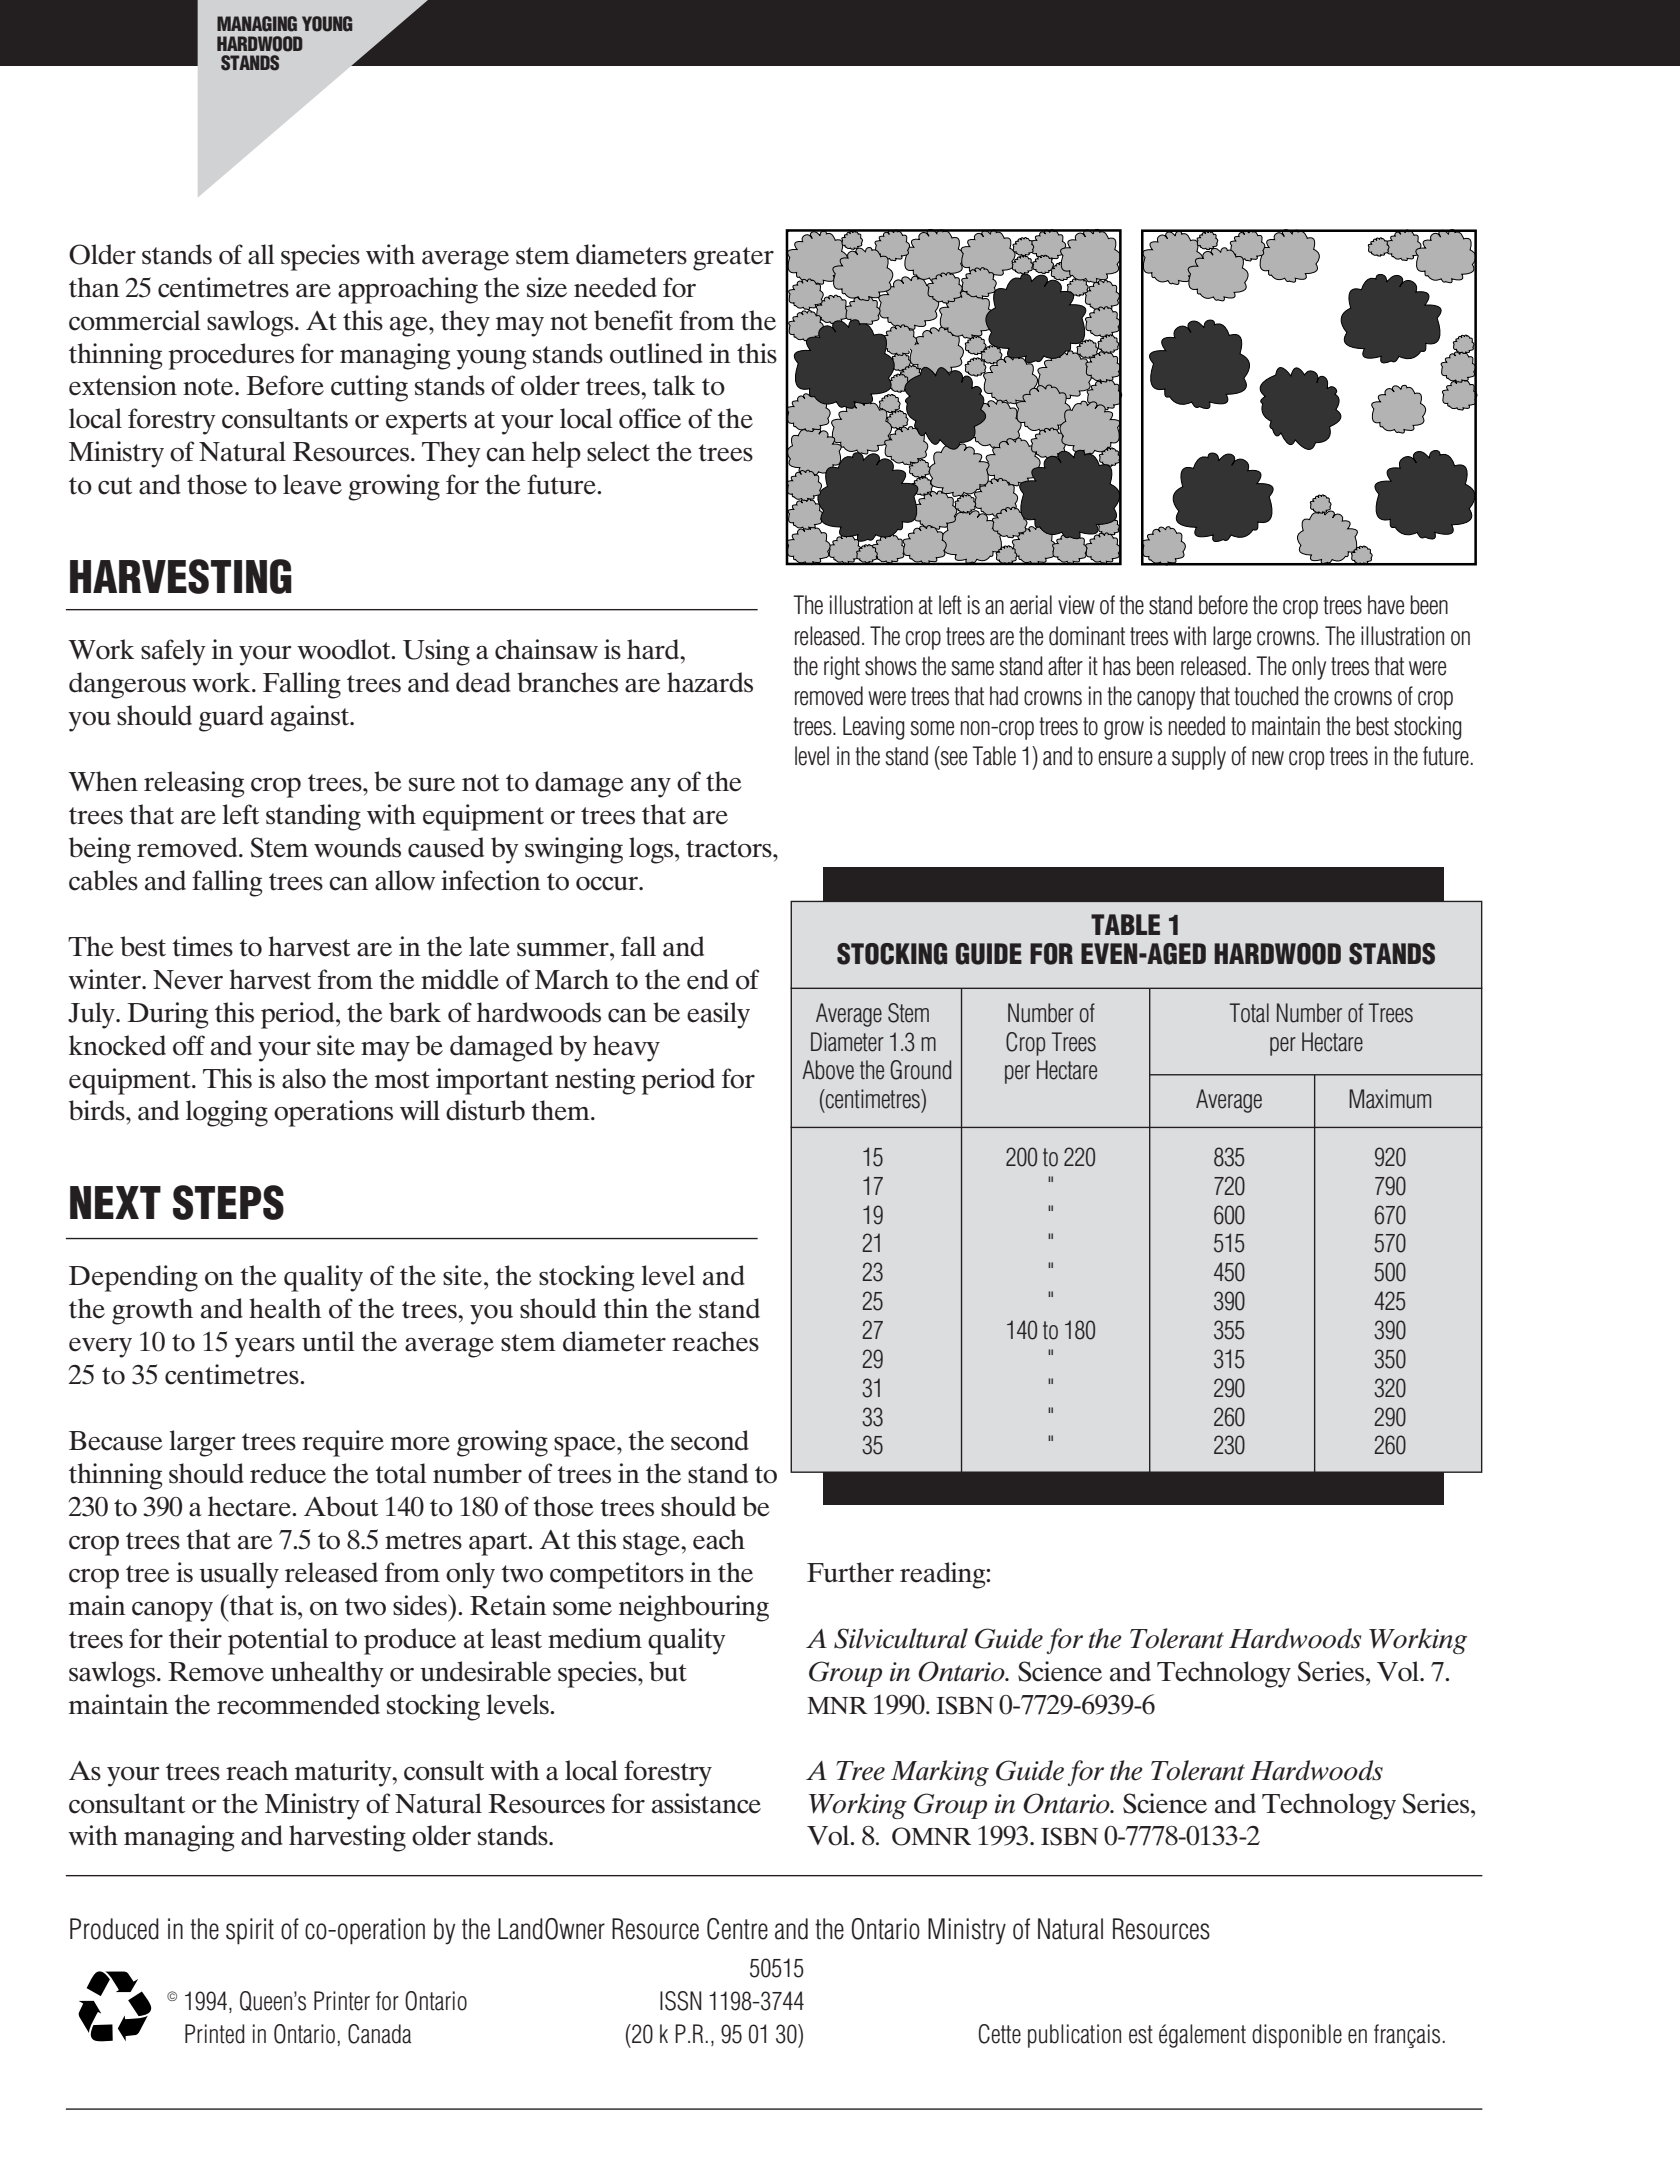 This screenshot has height=2175, width=1680. I want to click on new, so click(1268, 758).
